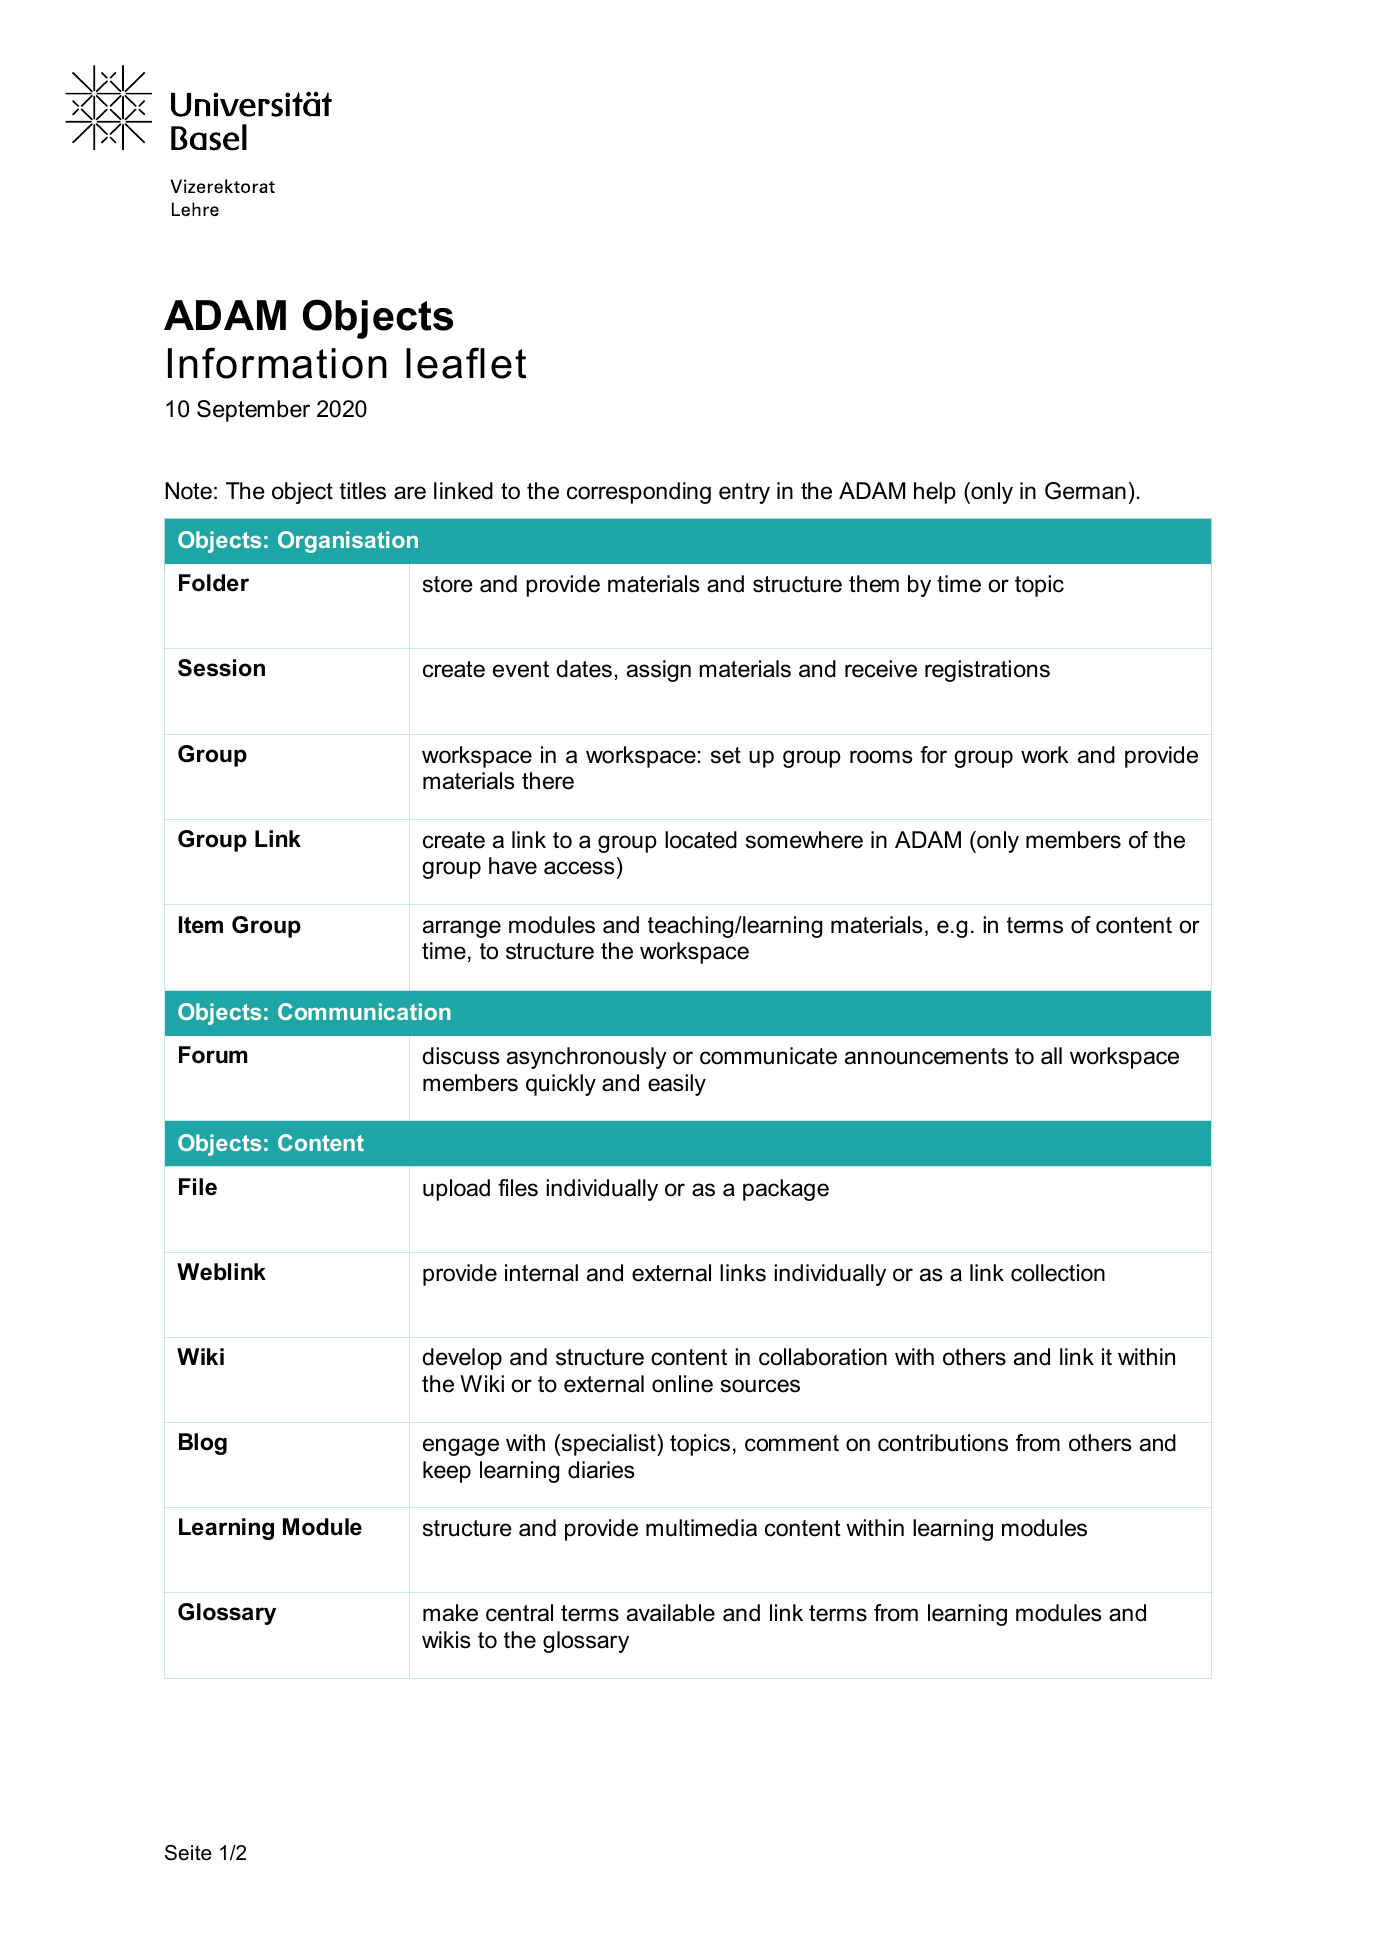  Describe the element at coordinates (943, 1443) in the screenshot. I see `contributions` at that location.
